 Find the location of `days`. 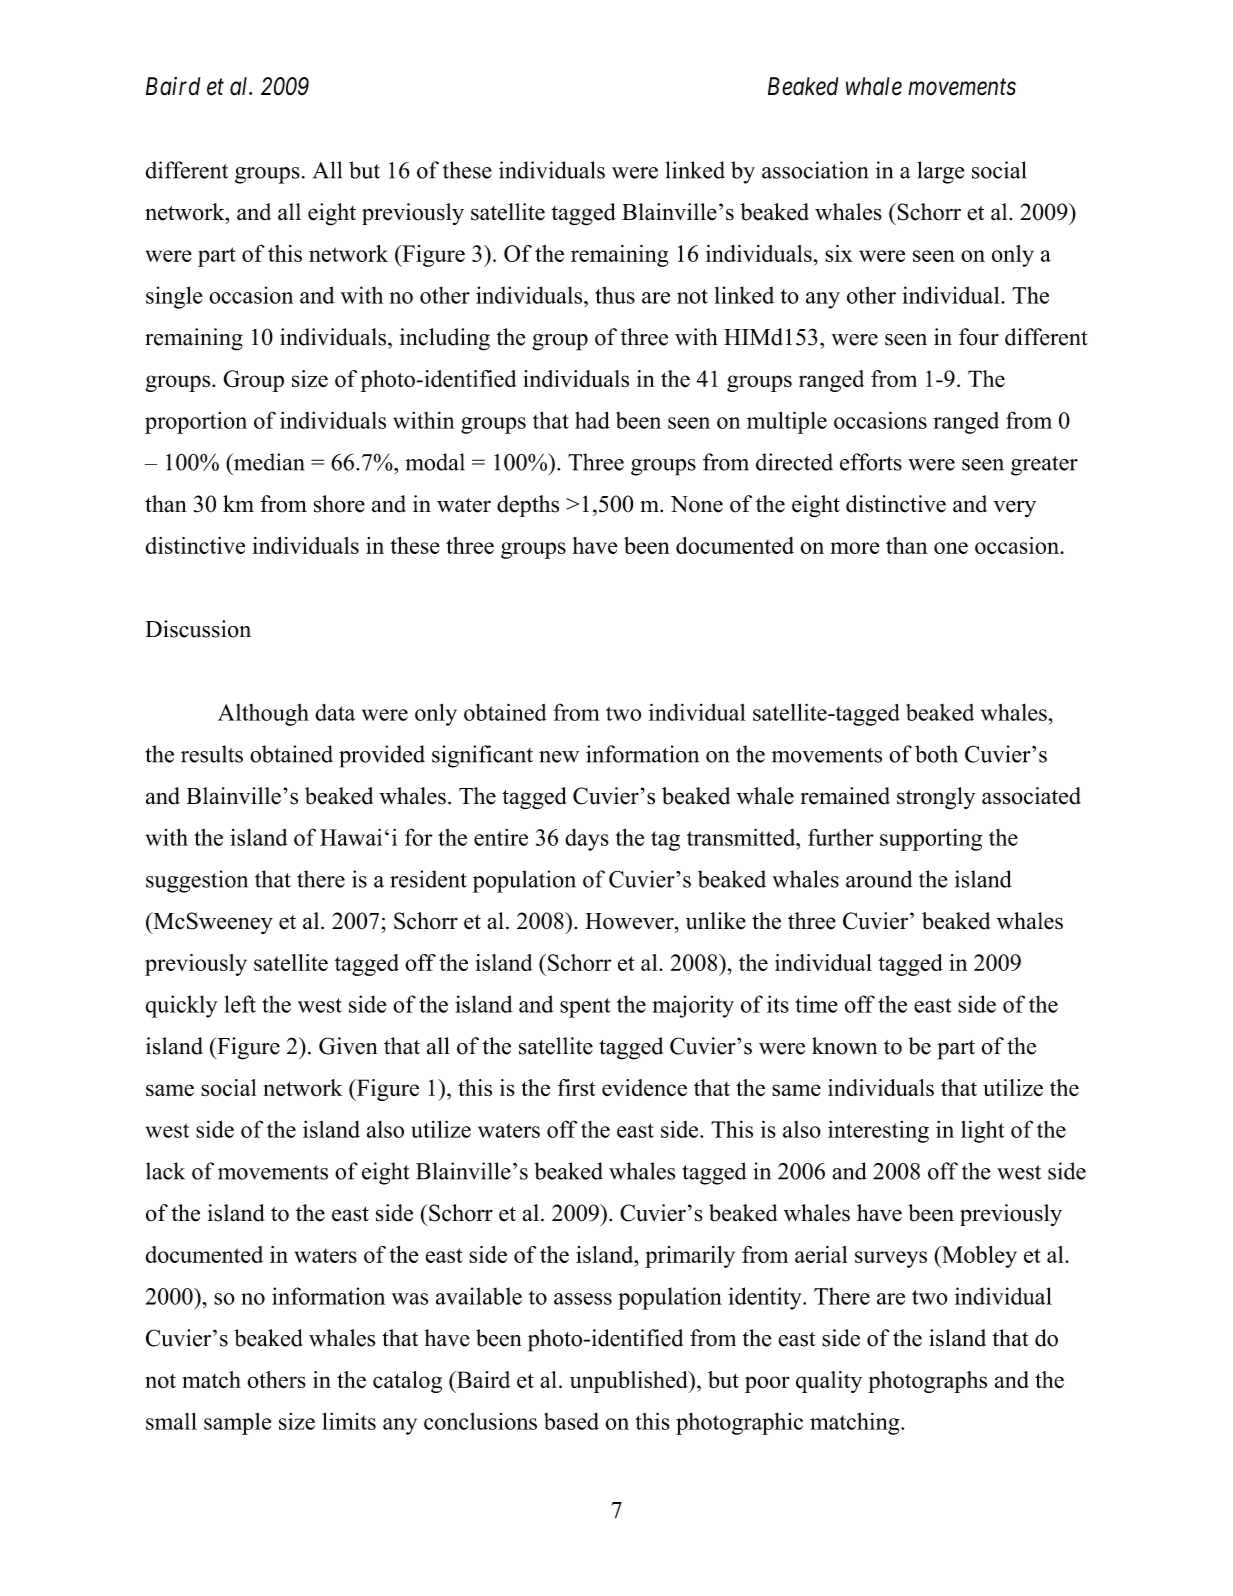

days is located at coordinates (587, 840).
